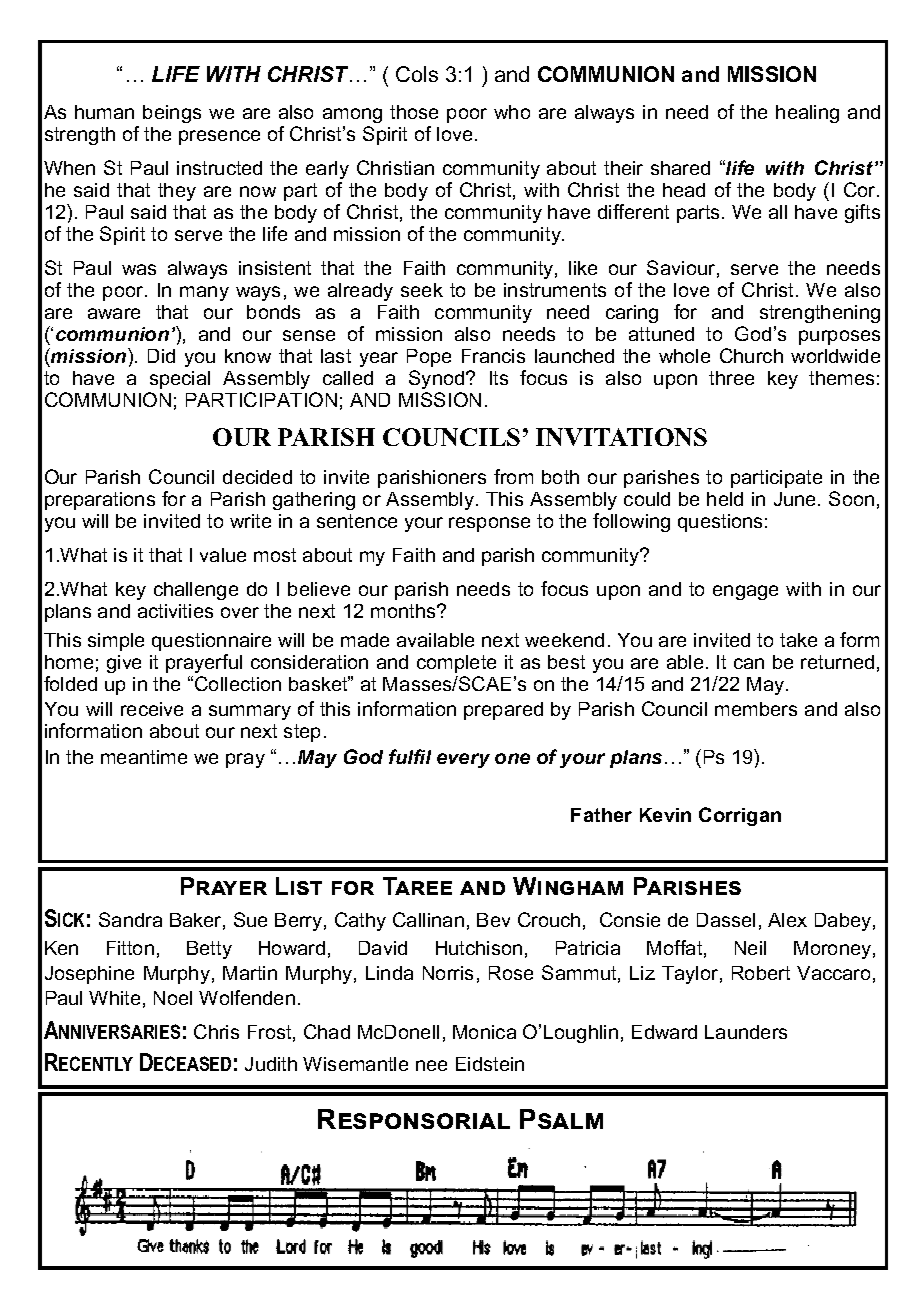 This page has height=1308, width=924. What do you see at coordinates (746, 1032) in the page?
I see `Launders` at bounding box center [746, 1032].
